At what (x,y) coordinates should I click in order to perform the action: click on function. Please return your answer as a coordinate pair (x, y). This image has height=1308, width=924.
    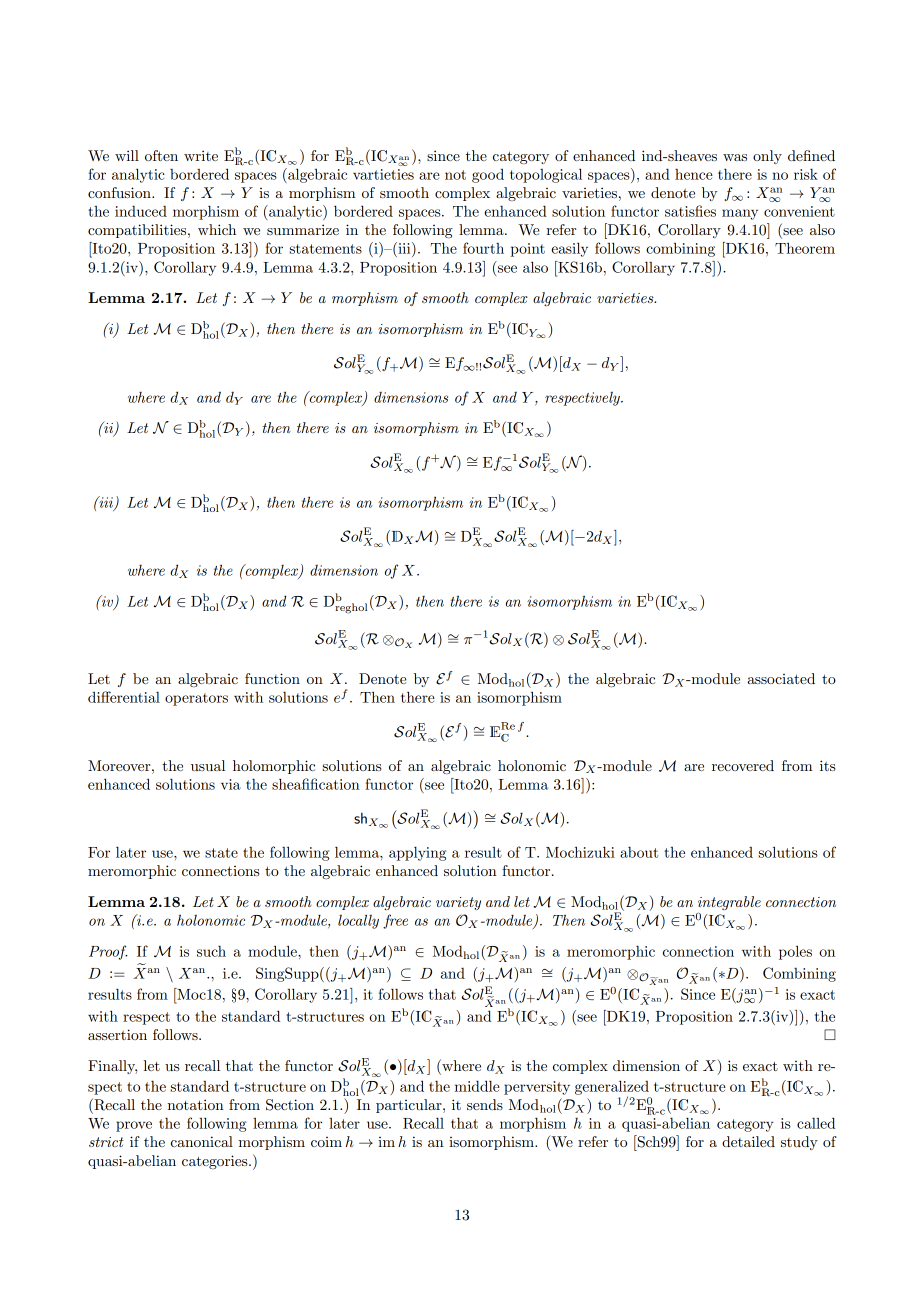
    Looking at the image, I should click on (272, 678).
